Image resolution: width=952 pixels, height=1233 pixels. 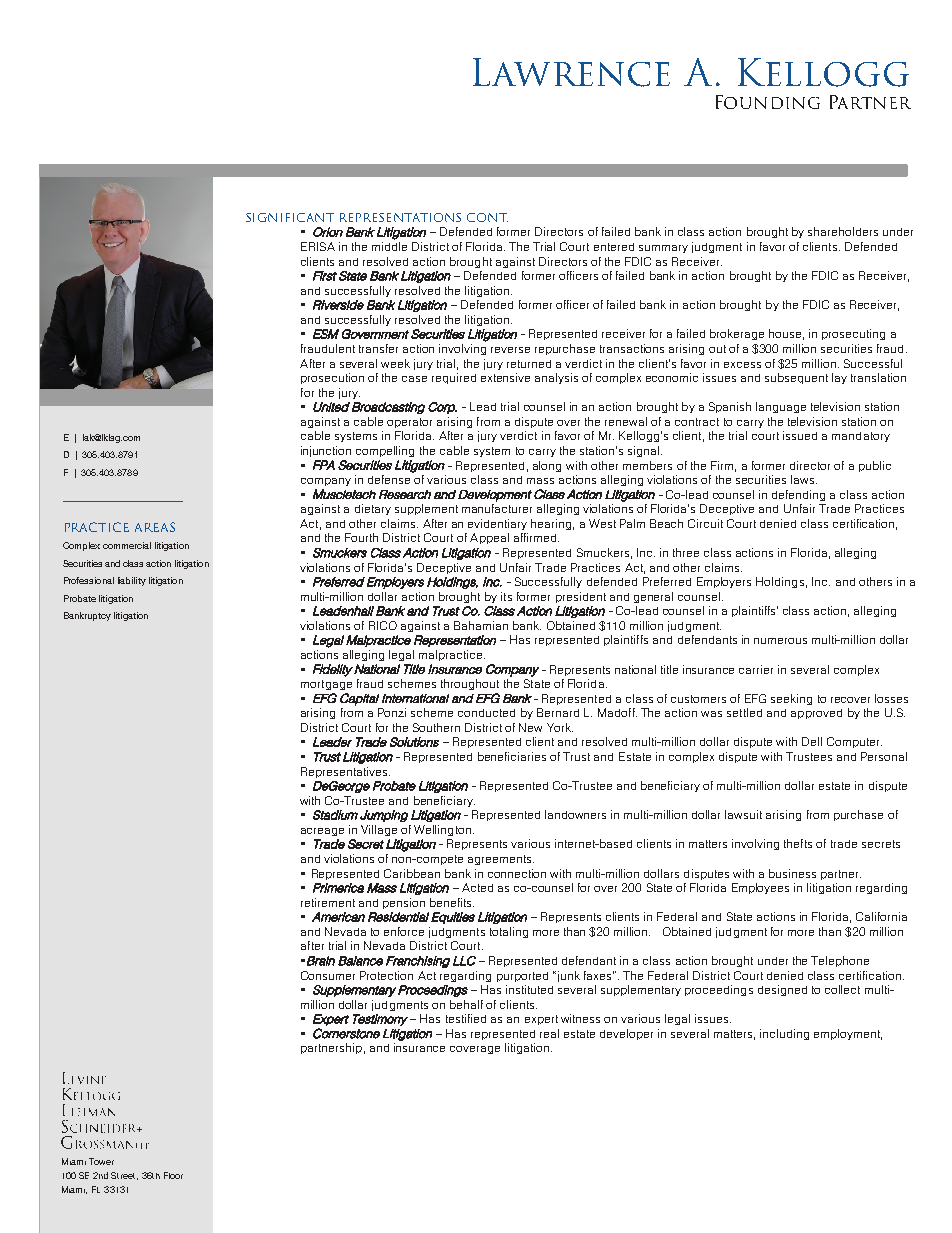 What do you see at coordinates (571, 72) in the screenshot?
I see `Lawrence` at bounding box center [571, 72].
